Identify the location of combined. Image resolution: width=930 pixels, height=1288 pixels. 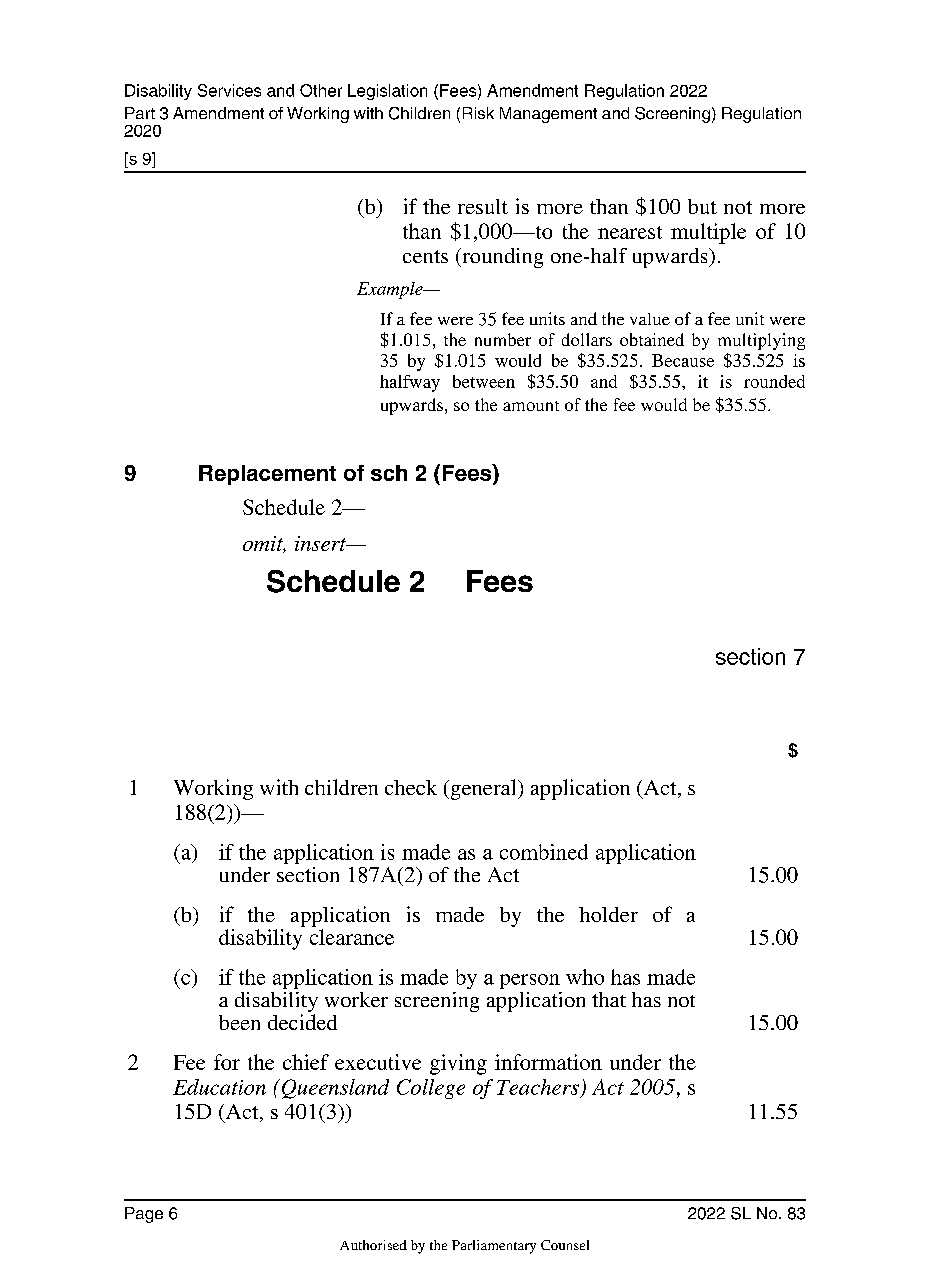
(544, 852).
